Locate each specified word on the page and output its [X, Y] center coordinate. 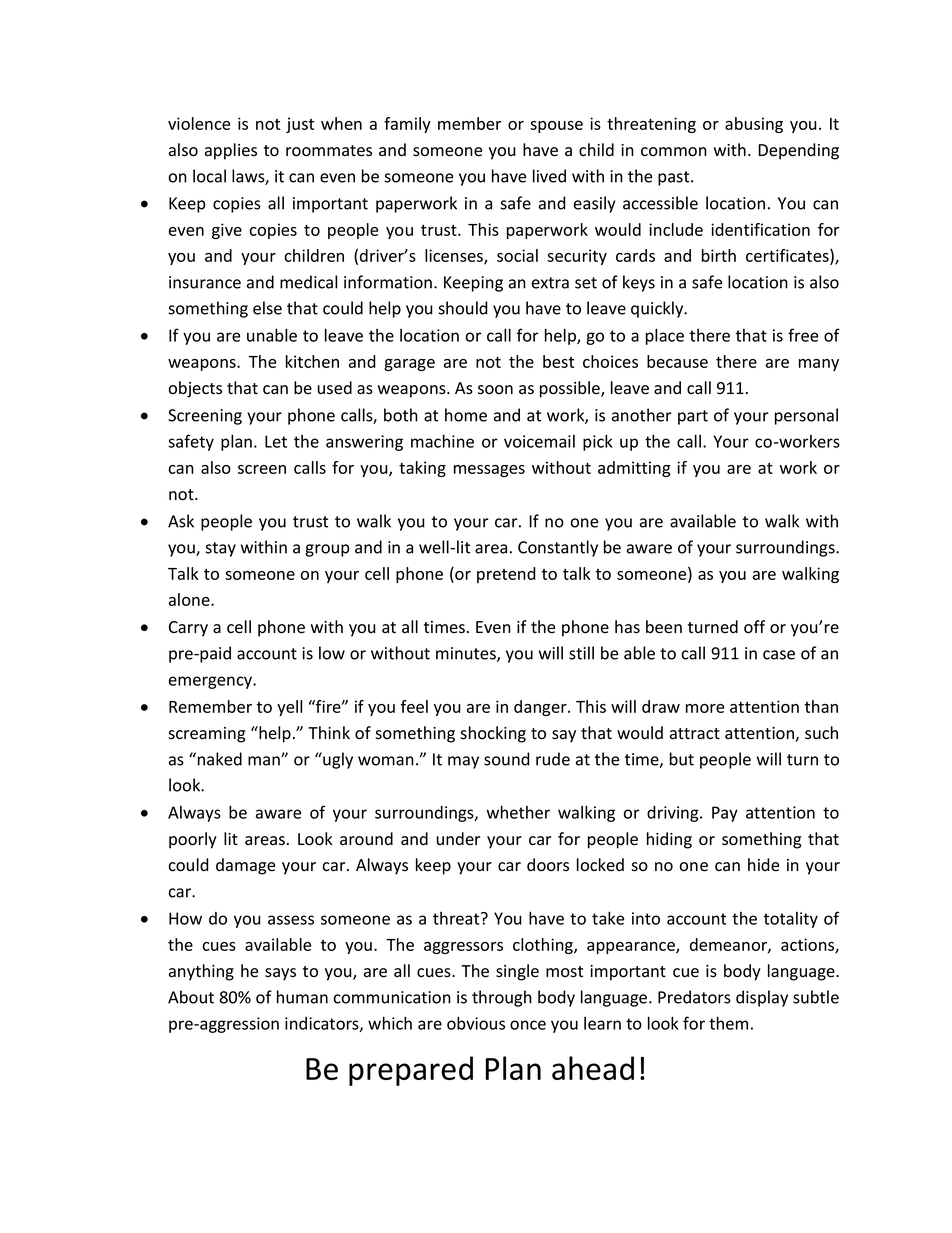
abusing [754, 125]
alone [190, 599]
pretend [506, 575]
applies [231, 151]
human [302, 997]
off [754, 627]
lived [549, 176]
